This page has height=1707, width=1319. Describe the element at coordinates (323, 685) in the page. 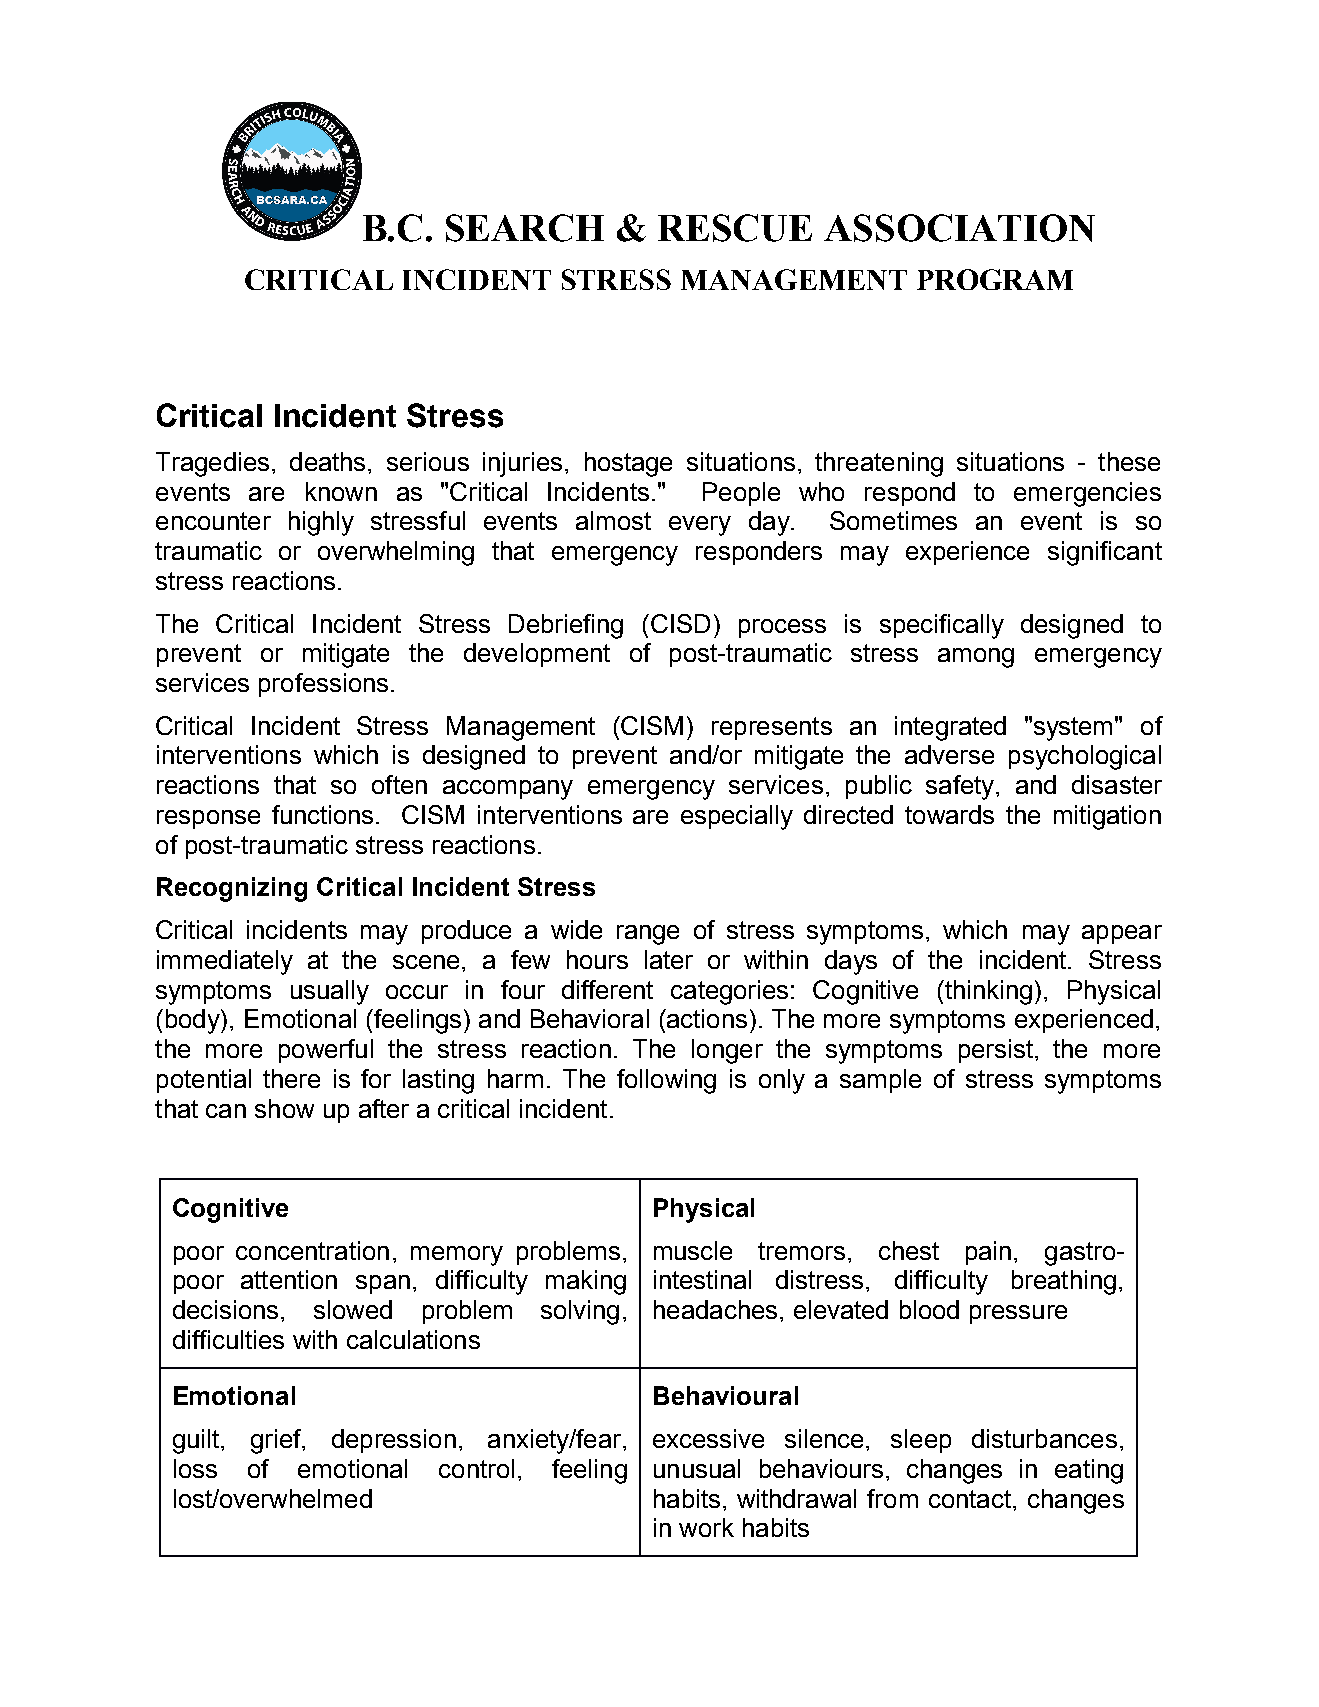

I see `professions` at that location.
